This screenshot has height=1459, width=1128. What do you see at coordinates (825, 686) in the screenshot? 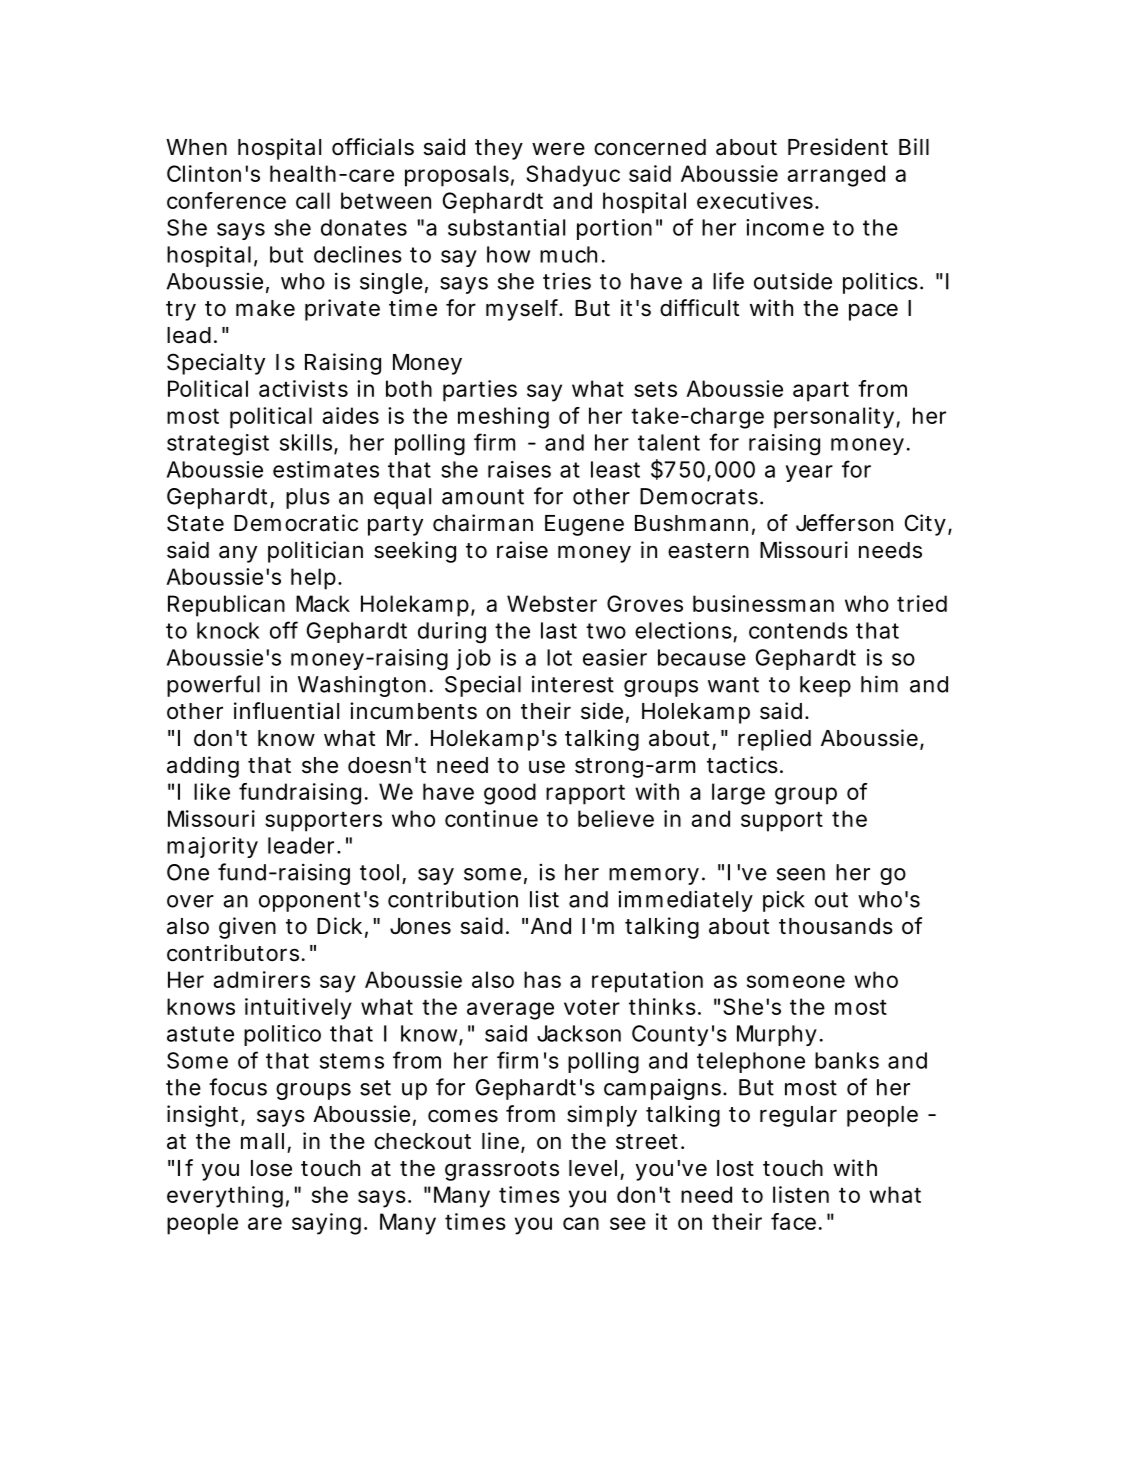
I see `keep` at bounding box center [825, 686].
